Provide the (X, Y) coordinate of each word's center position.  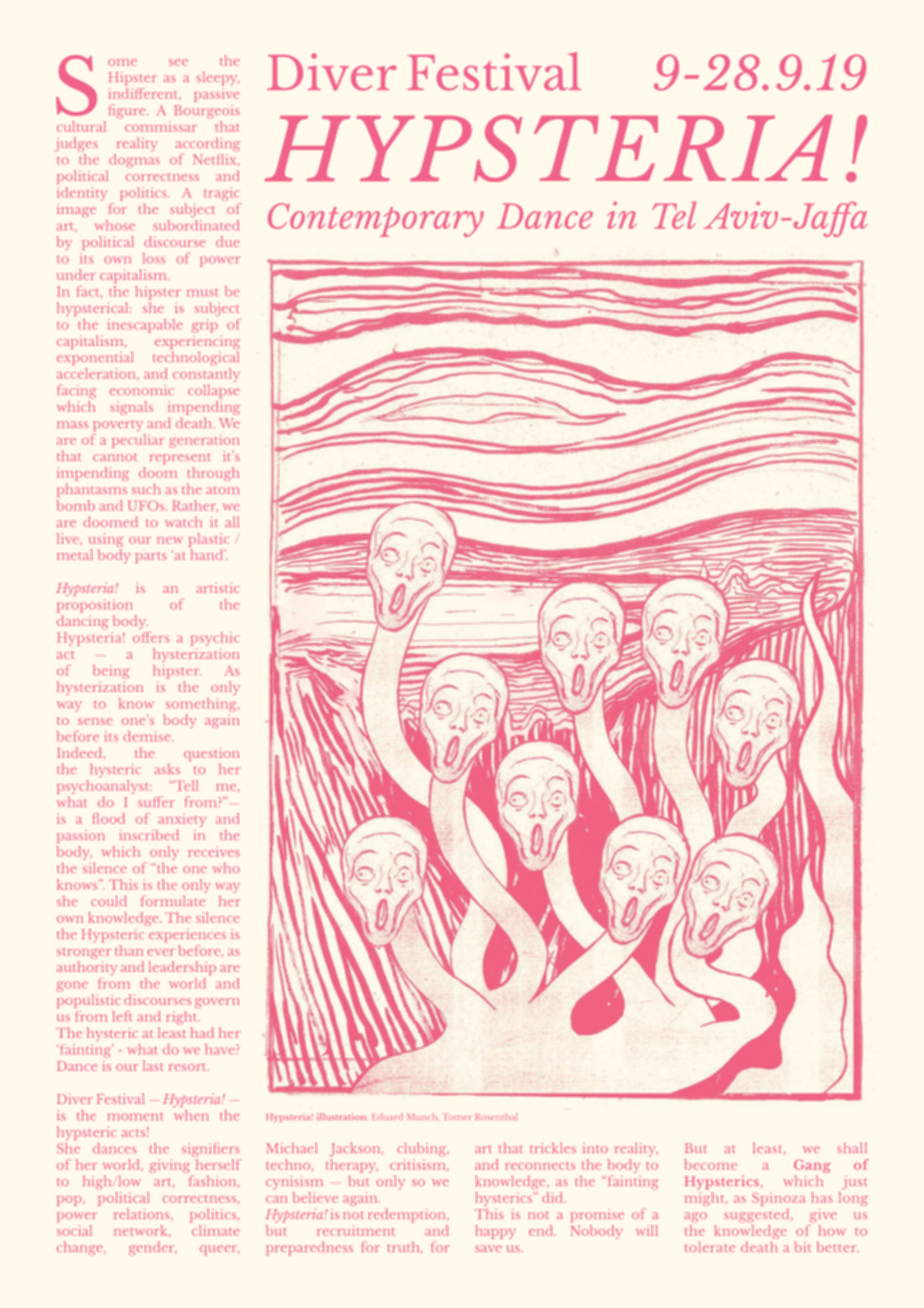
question (212, 754)
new (170, 540)
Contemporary (376, 220)
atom (222, 490)
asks (167, 769)
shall (852, 1147)
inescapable (145, 326)
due (227, 241)
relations (143, 1215)
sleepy (218, 79)
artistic (217, 588)
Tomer (457, 1117)
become (710, 1164)
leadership (182, 968)
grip (205, 326)
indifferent (144, 92)
